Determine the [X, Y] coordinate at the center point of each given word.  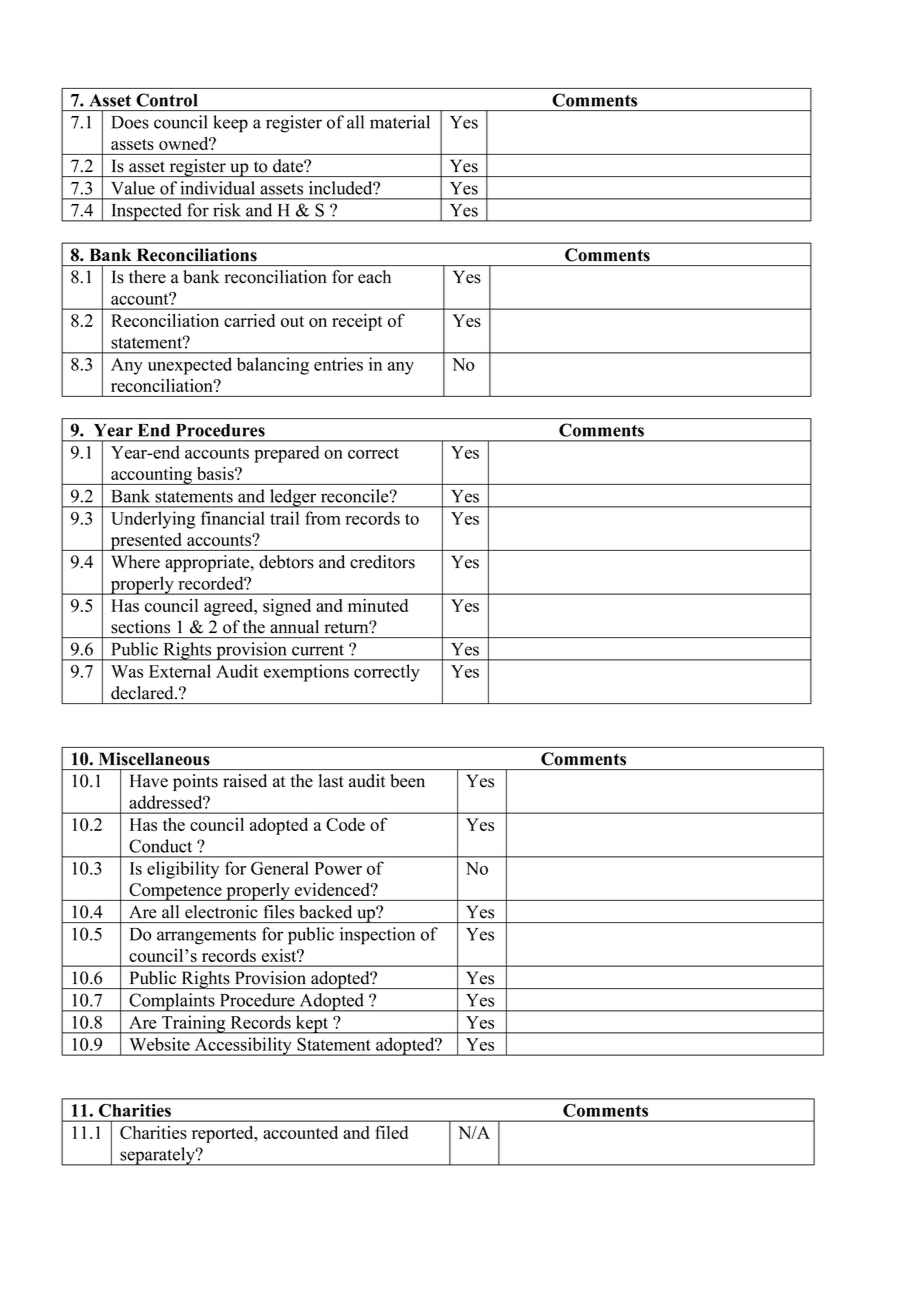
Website [160, 1044]
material [400, 122]
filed [391, 1132]
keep [230, 124]
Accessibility [243, 1046]
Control [167, 100]
